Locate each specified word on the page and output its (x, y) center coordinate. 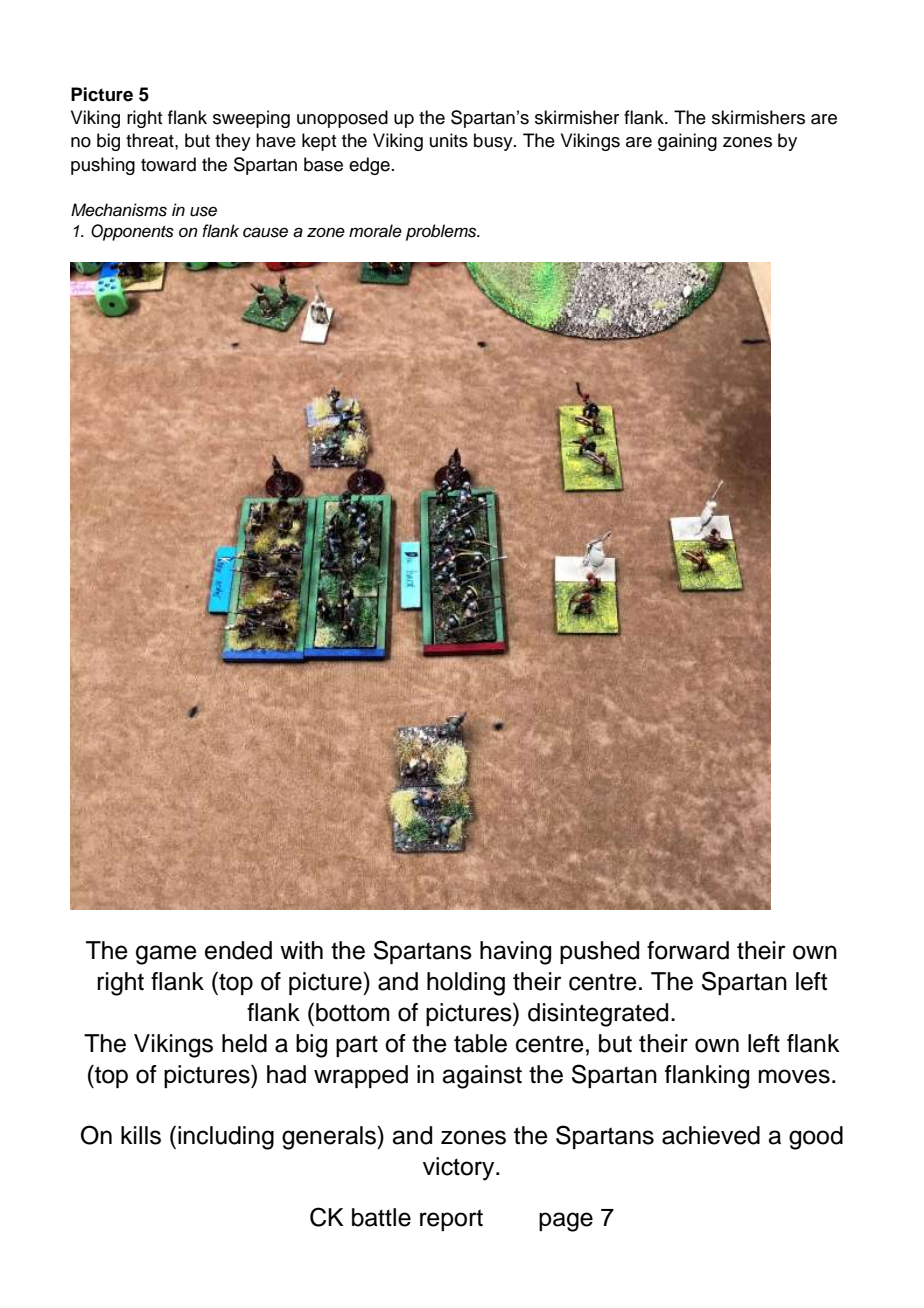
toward (168, 164)
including (226, 1138)
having (515, 953)
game (166, 955)
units (449, 140)
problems (442, 232)
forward (688, 950)
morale (375, 231)
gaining (687, 142)
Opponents (132, 232)
